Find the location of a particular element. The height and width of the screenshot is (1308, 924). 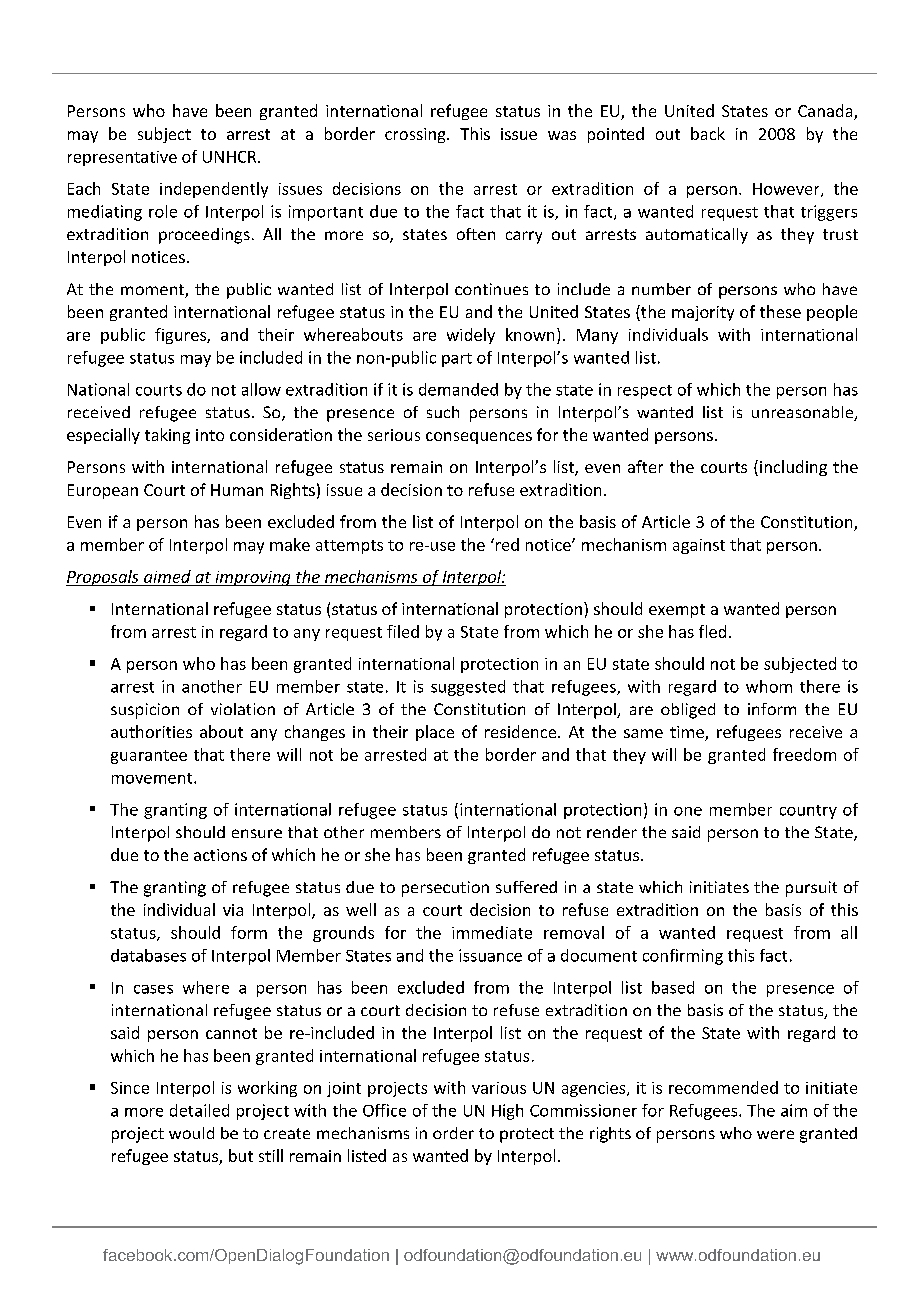

were is located at coordinates (775, 1134).
